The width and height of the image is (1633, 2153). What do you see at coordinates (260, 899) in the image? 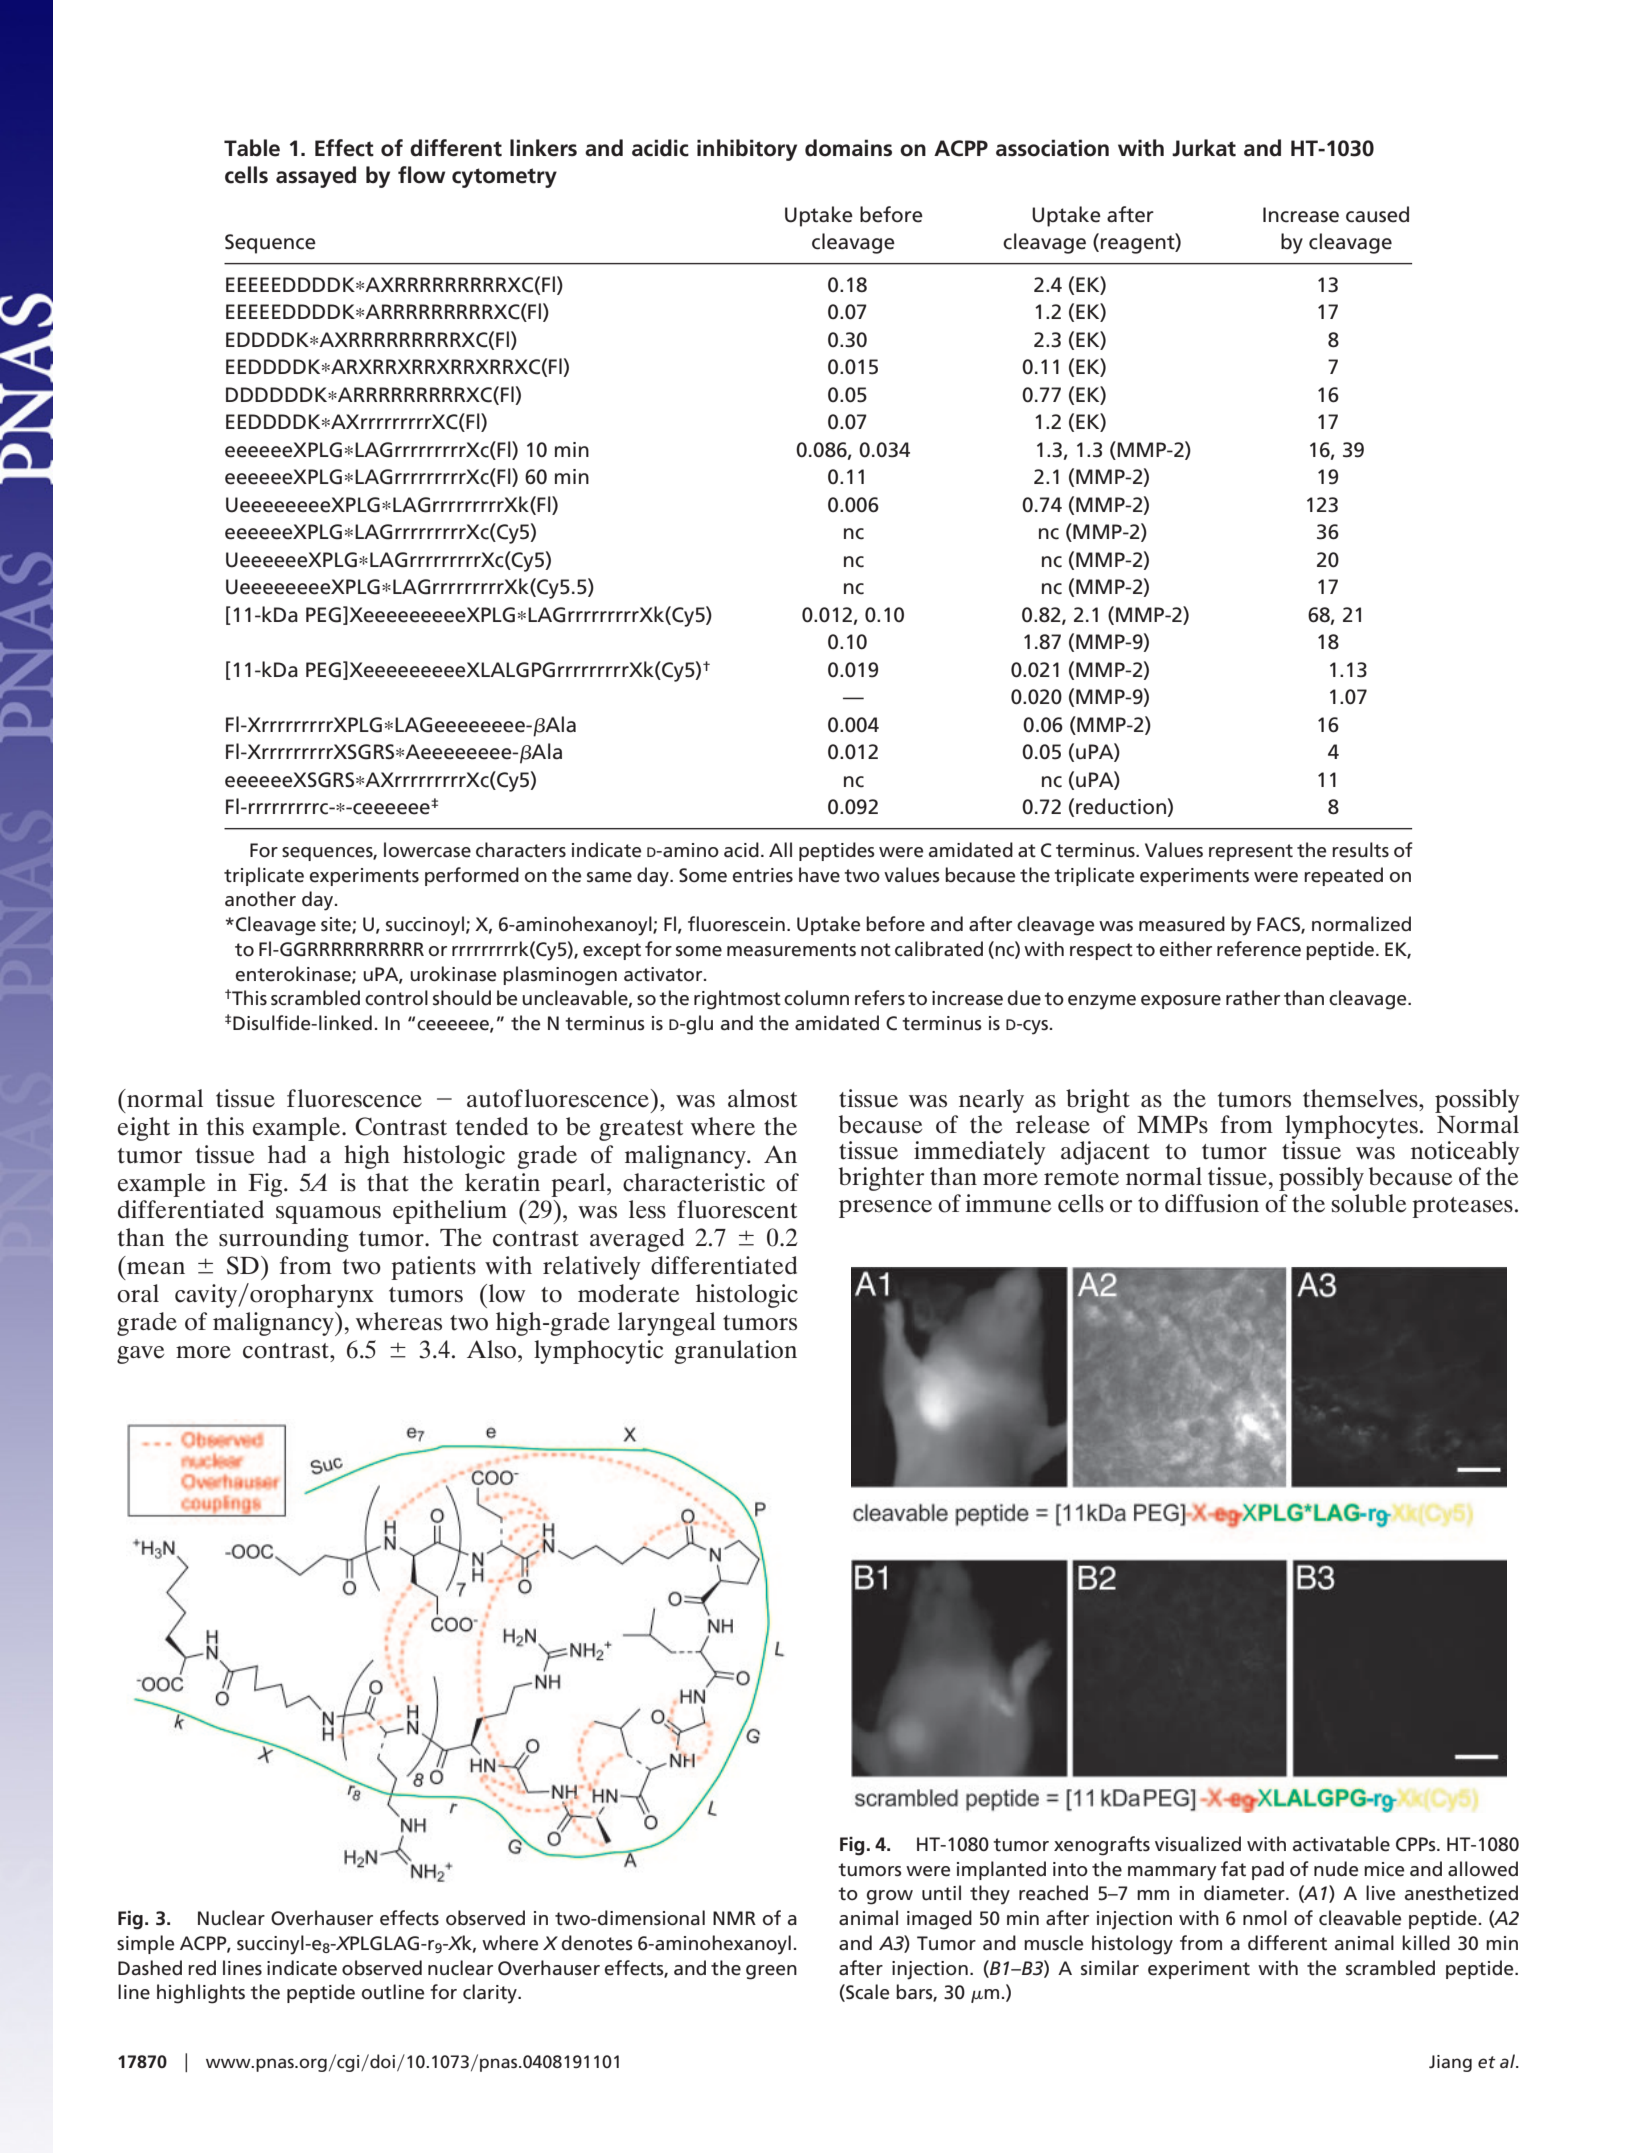
I see `another` at bounding box center [260, 899].
